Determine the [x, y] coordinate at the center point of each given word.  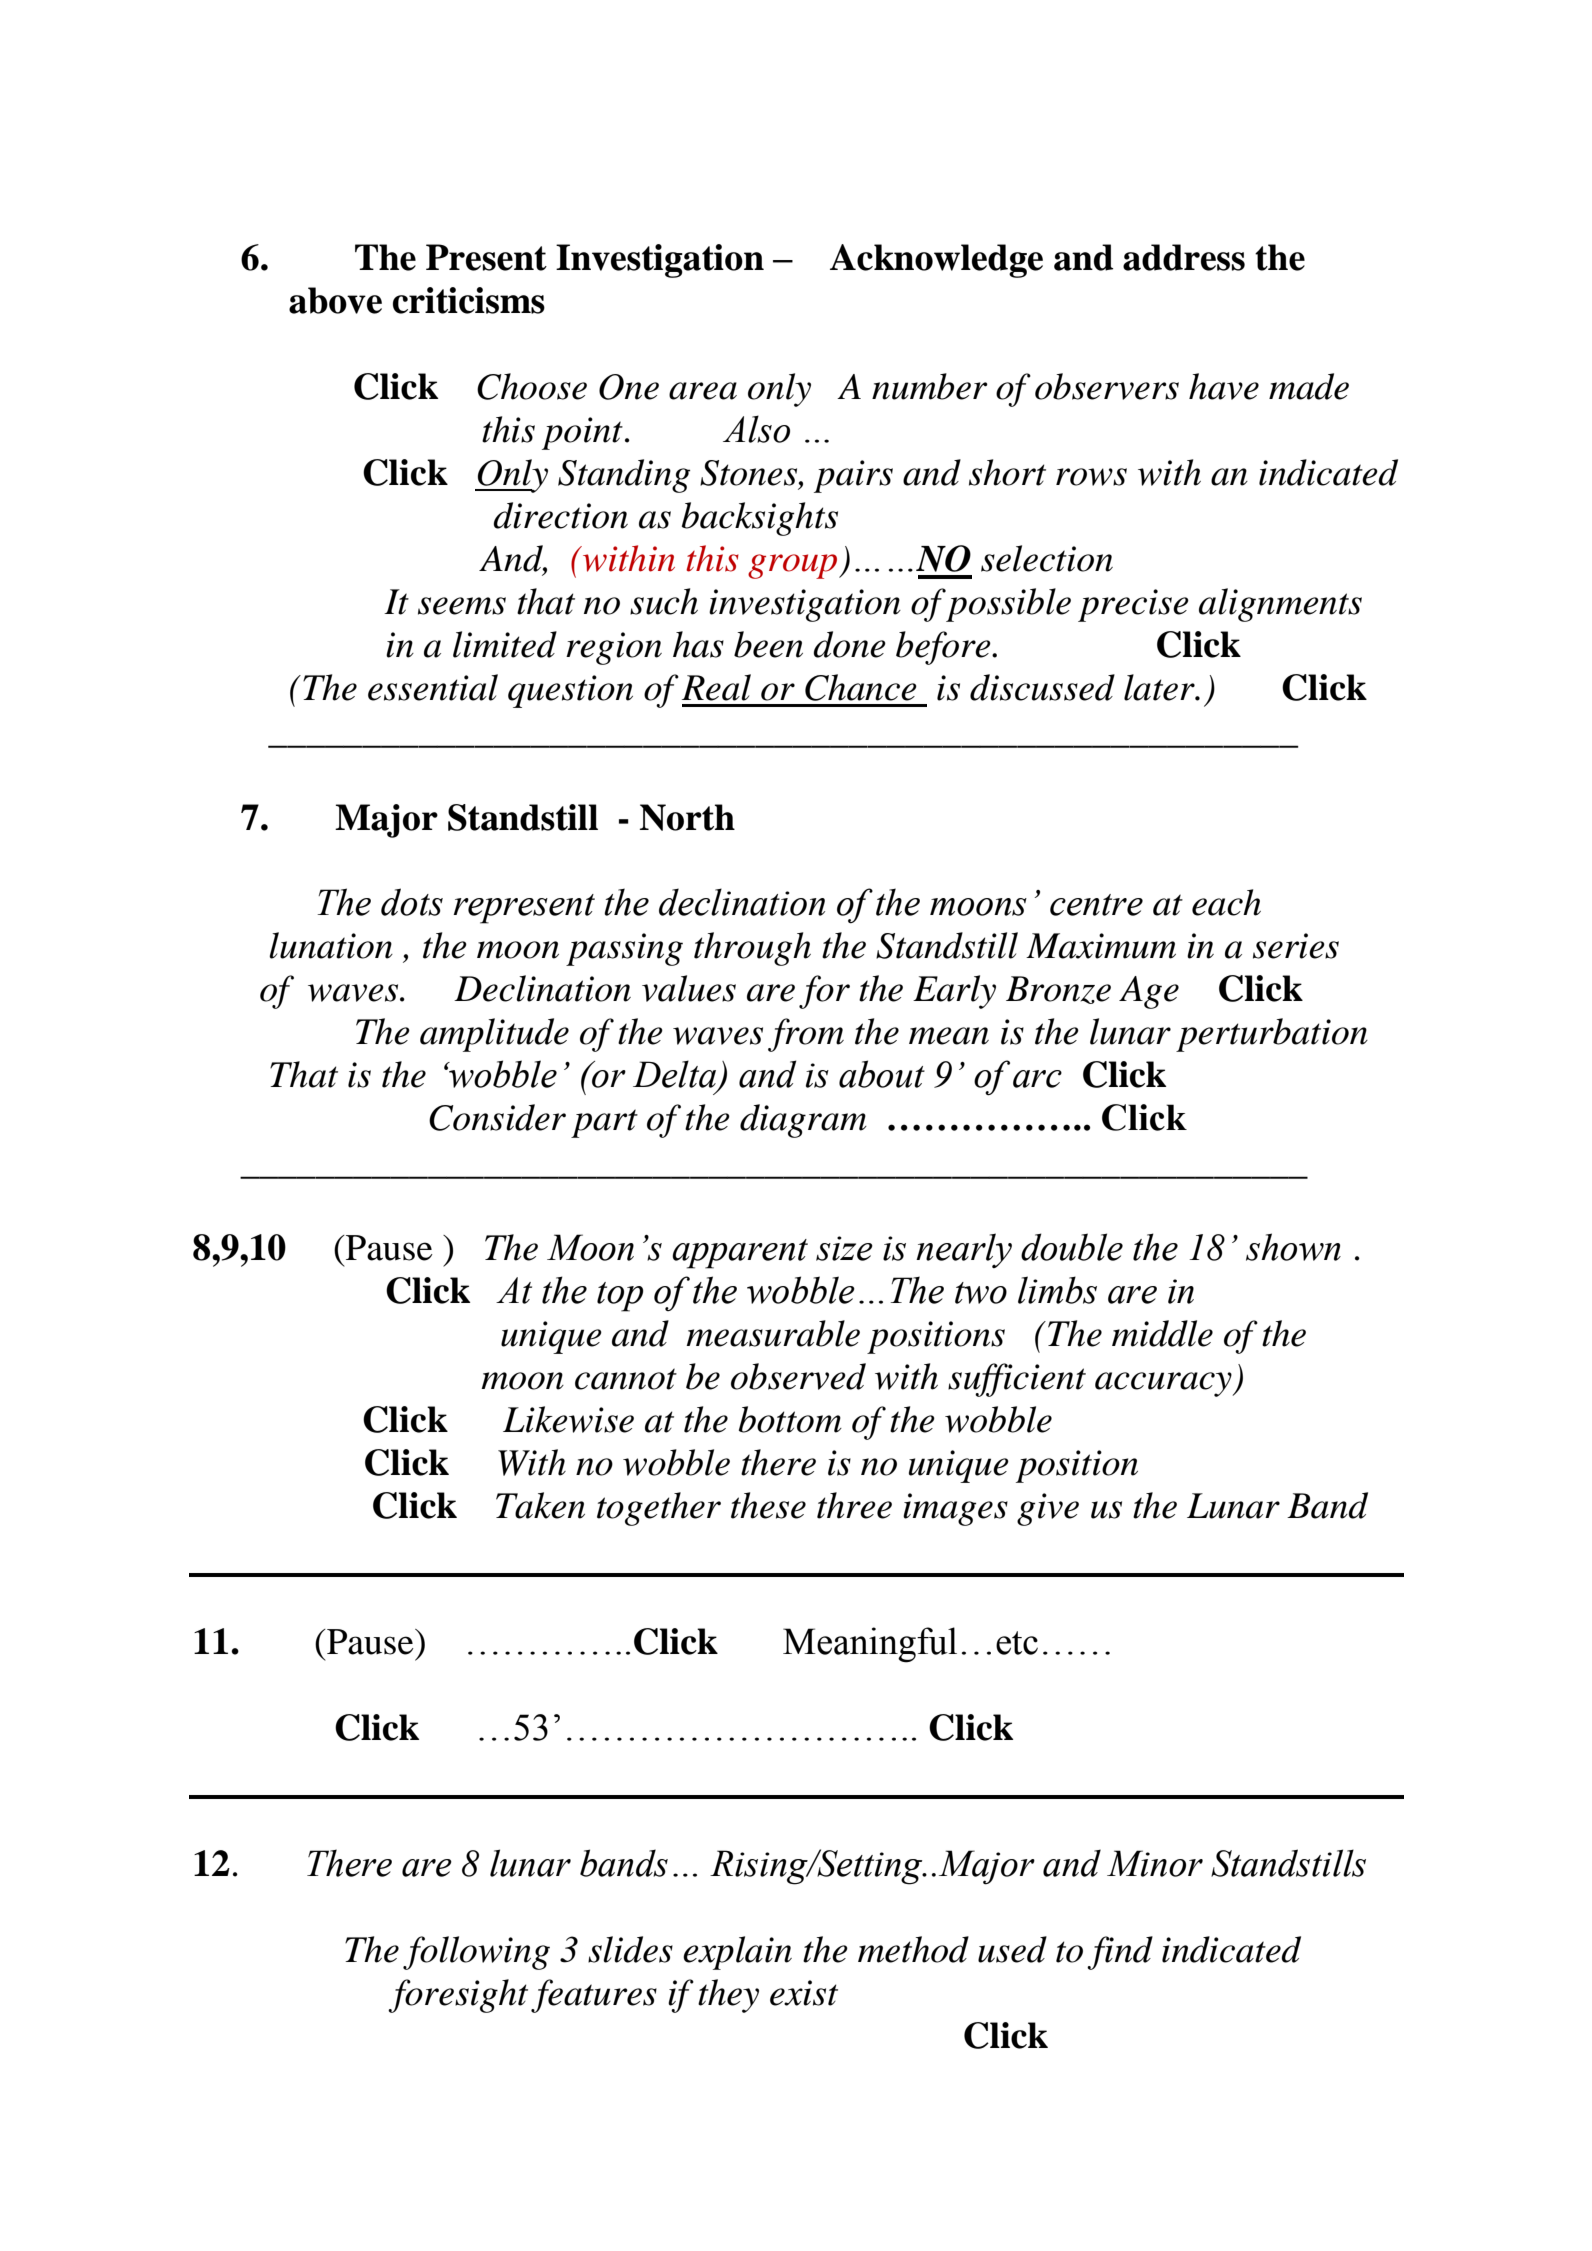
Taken [540, 1505]
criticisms [469, 300]
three [854, 1505]
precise [1133, 605]
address [1184, 257]
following [476, 1953]
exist [804, 1993]
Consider [497, 1117]
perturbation [1272, 1035]
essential [433, 687]
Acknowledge [936, 261]
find [1120, 1953]
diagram [803, 1121]
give [1048, 1509]
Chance [861, 687]
